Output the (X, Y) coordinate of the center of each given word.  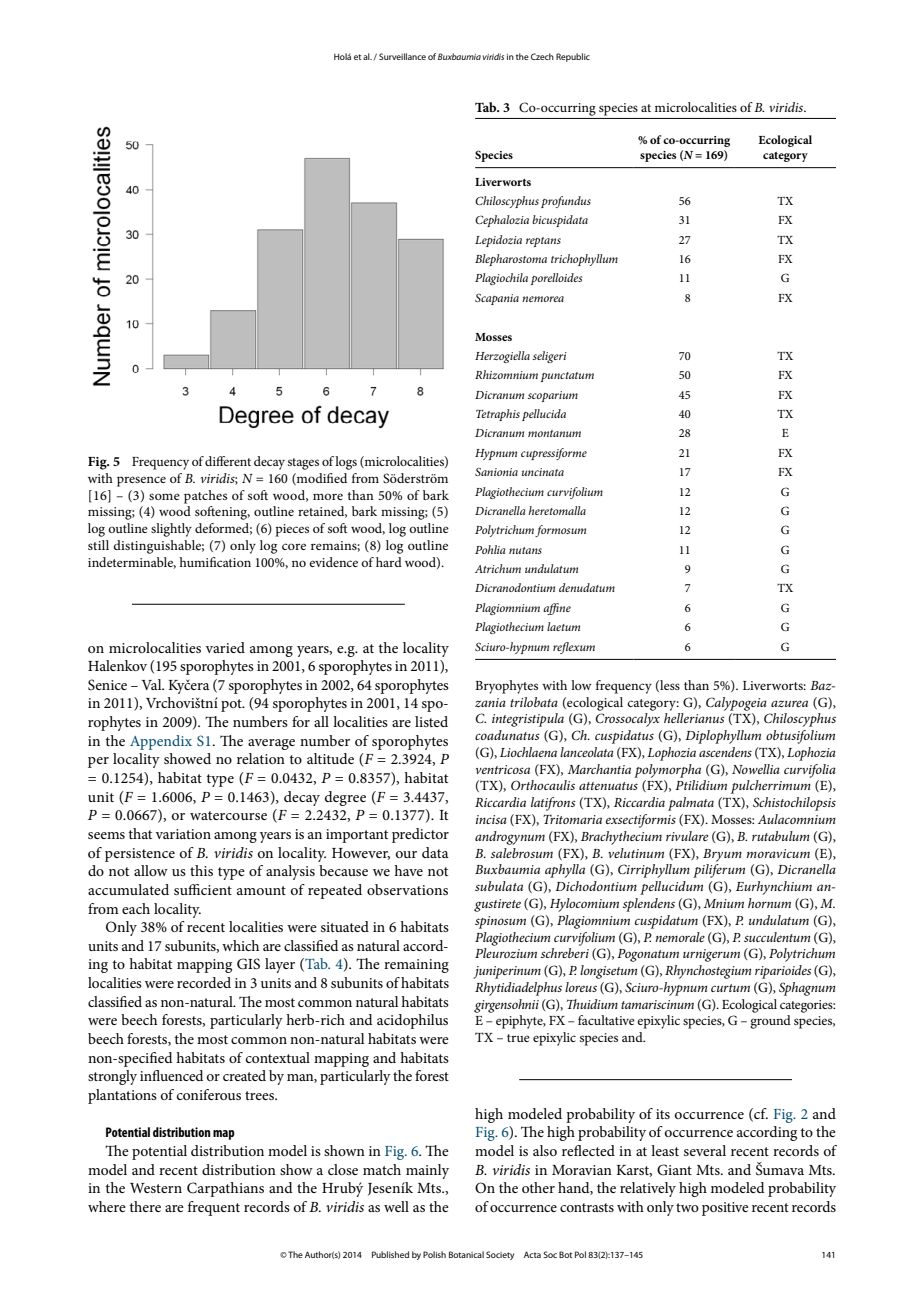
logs (346, 463)
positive (725, 1209)
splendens (649, 905)
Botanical (466, 1254)
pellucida (544, 415)
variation (183, 834)
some (164, 496)
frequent (214, 1208)
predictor (420, 835)
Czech (542, 56)
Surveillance (402, 56)
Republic (573, 57)
